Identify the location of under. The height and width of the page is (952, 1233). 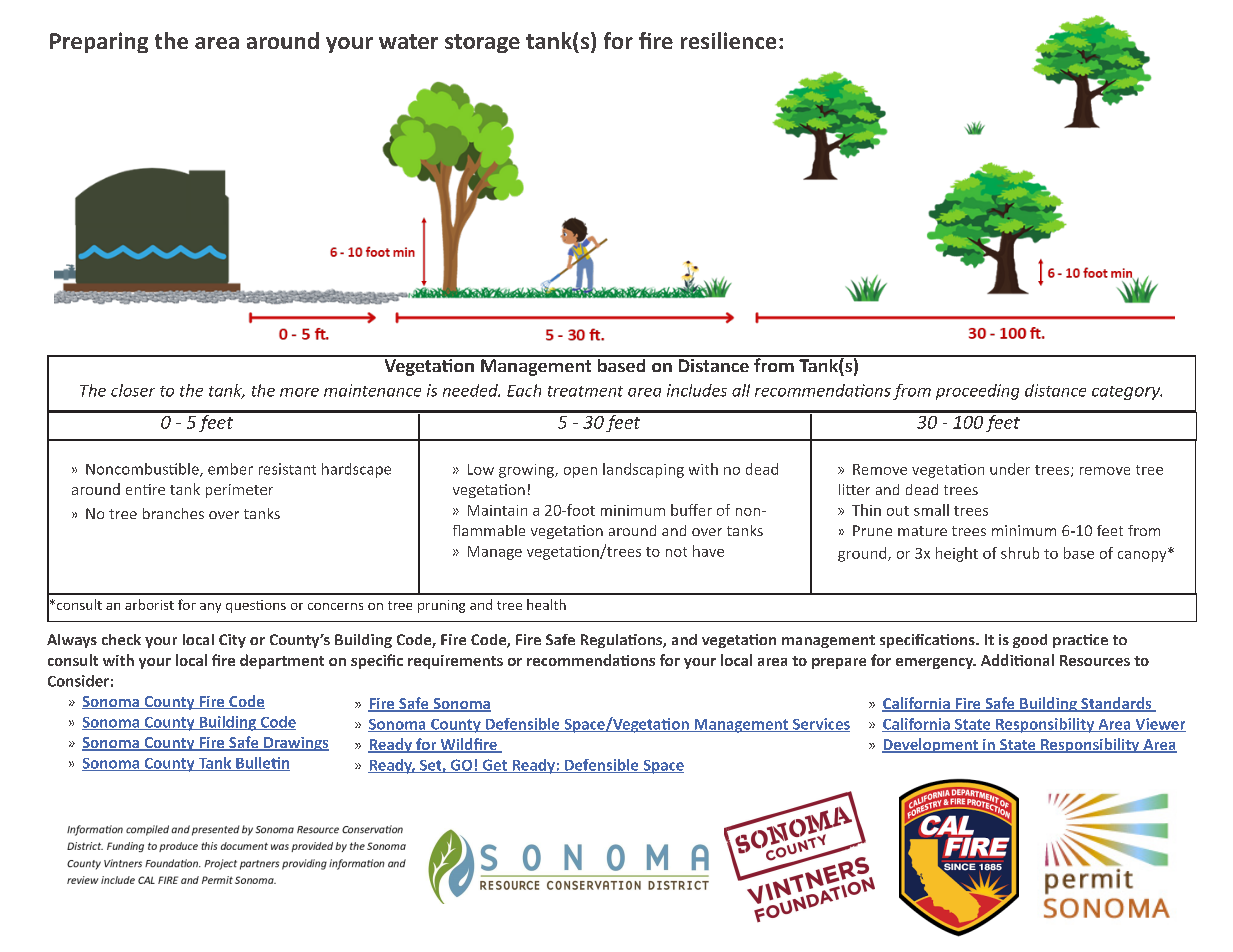
(1010, 469).
